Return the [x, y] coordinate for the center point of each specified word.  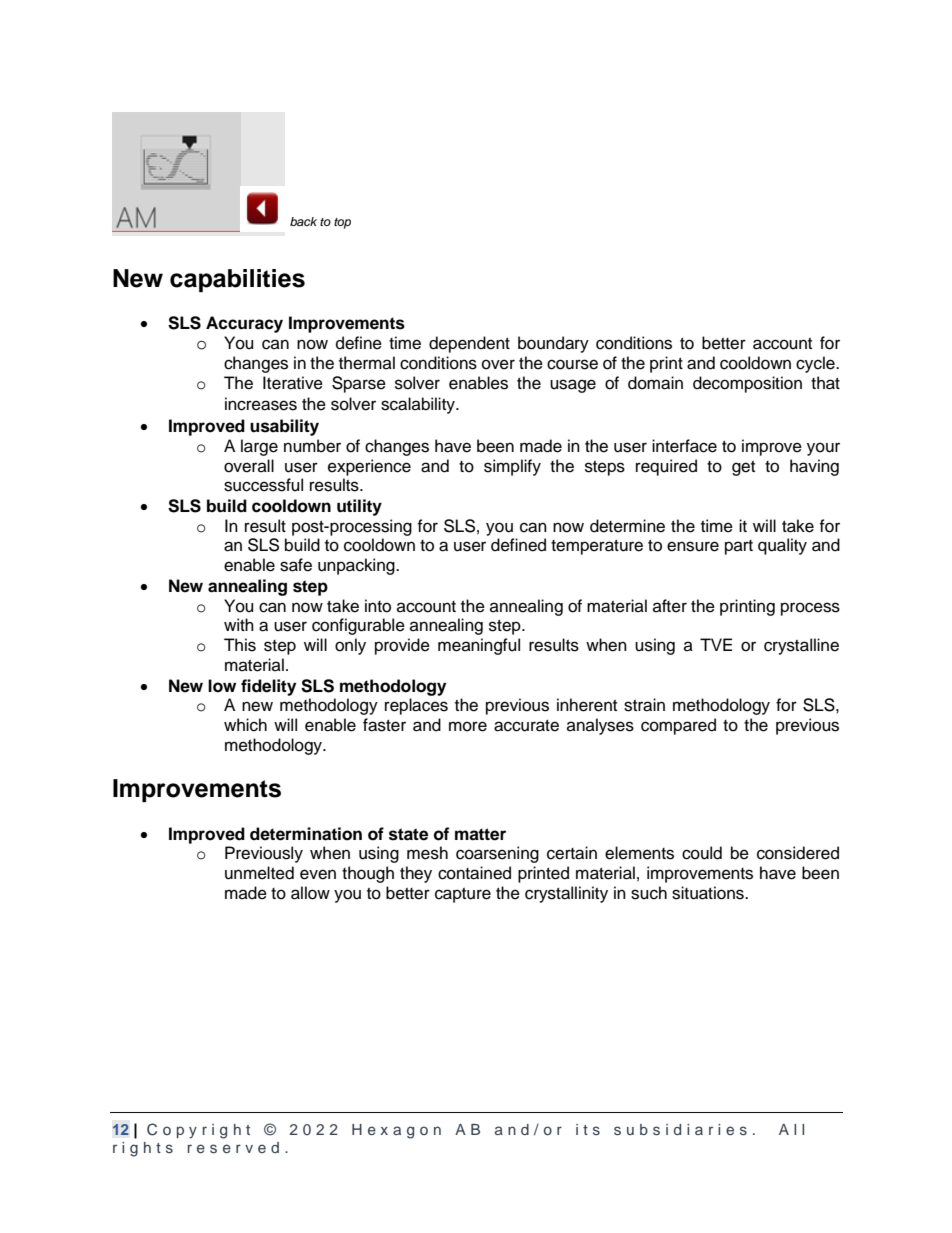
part [739, 547]
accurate [526, 726]
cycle [816, 364]
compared [678, 726]
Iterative [293, 383]
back [303, 221]
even [318, 874]
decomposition [747, 384]
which [245, 725]
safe [296, 565]
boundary [553, 344]
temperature [597, 547]
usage [573, 386]
